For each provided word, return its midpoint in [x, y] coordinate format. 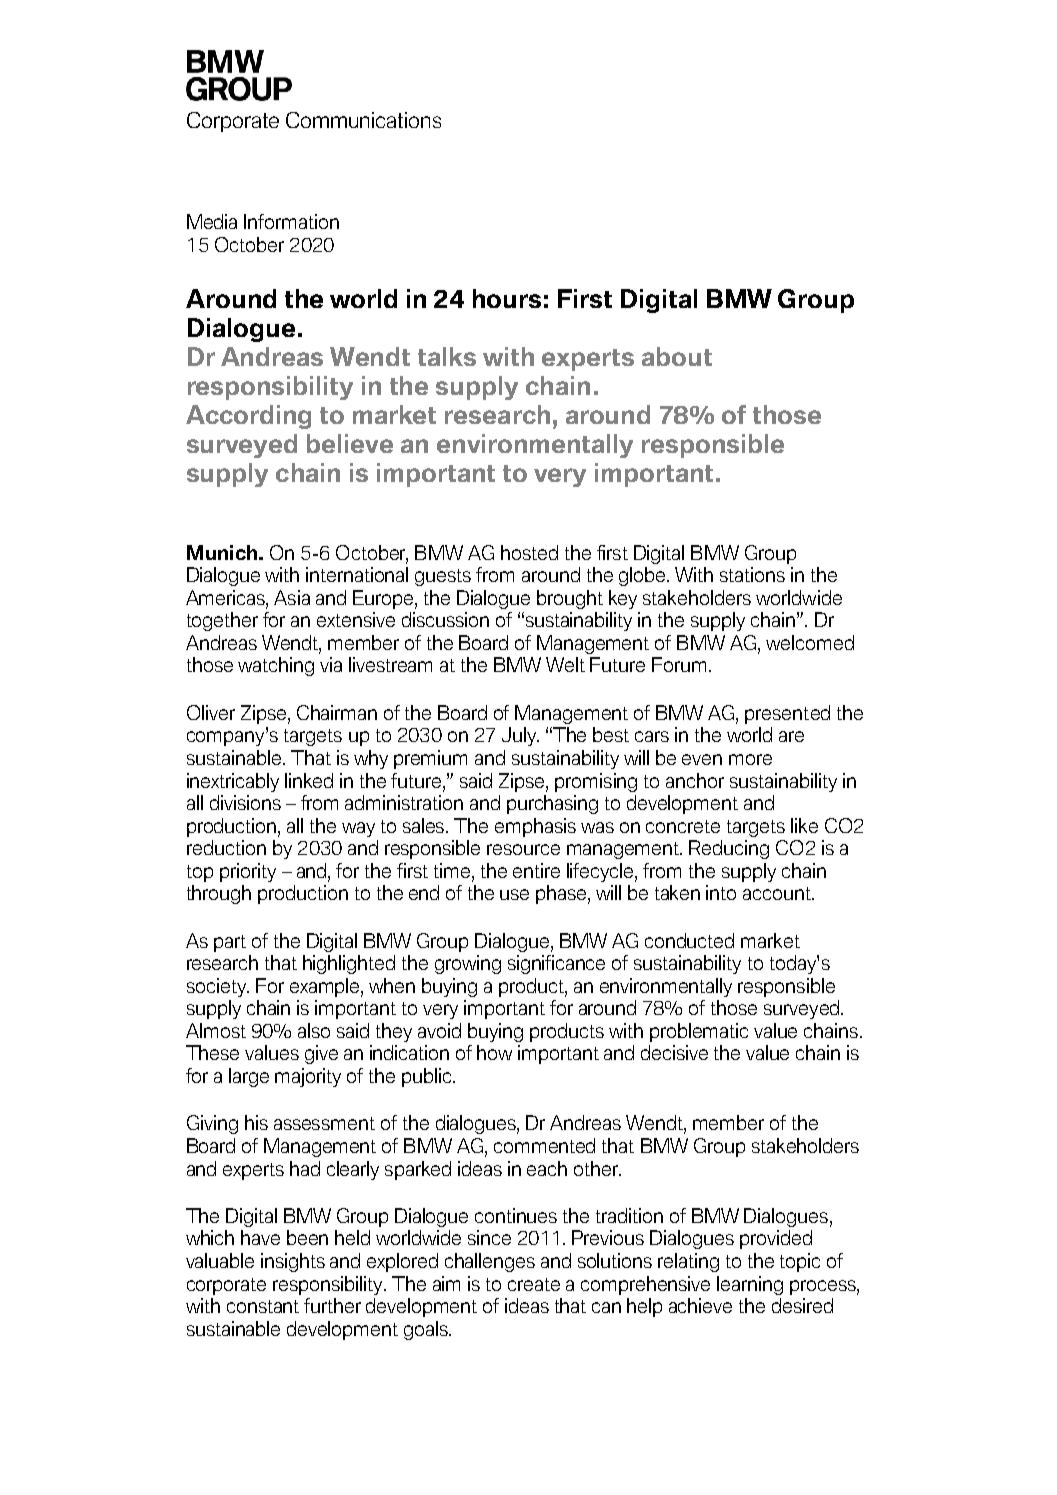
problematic [699, 1032]
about [677, 356]
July [520, 736]
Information [291, 221]
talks [447, 356]
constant [263, 1306]
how [494, 1052]
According [248, 417]
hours [507, 298]
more [750, 759]
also [314, 1030]
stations [752, 574]
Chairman [337, 712]
